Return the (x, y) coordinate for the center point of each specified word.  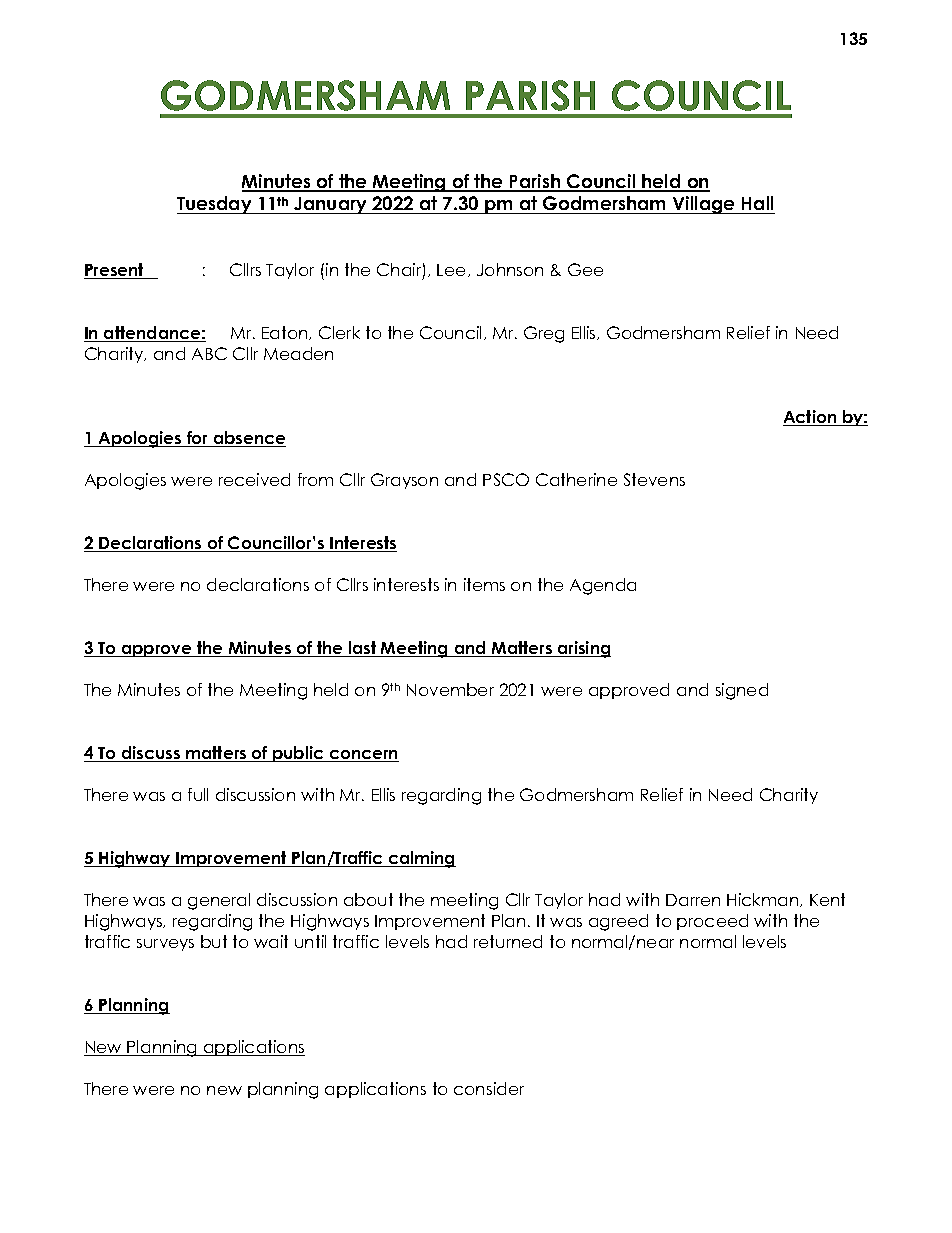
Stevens (654, 479)
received (254, 479)
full (198, 794)
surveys (165, 945)
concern (363, 756)
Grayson (404, 481)
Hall (757, 205)
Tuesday (215, 205)
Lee (453, 270)
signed (742, 691)
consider (489, 1088)
